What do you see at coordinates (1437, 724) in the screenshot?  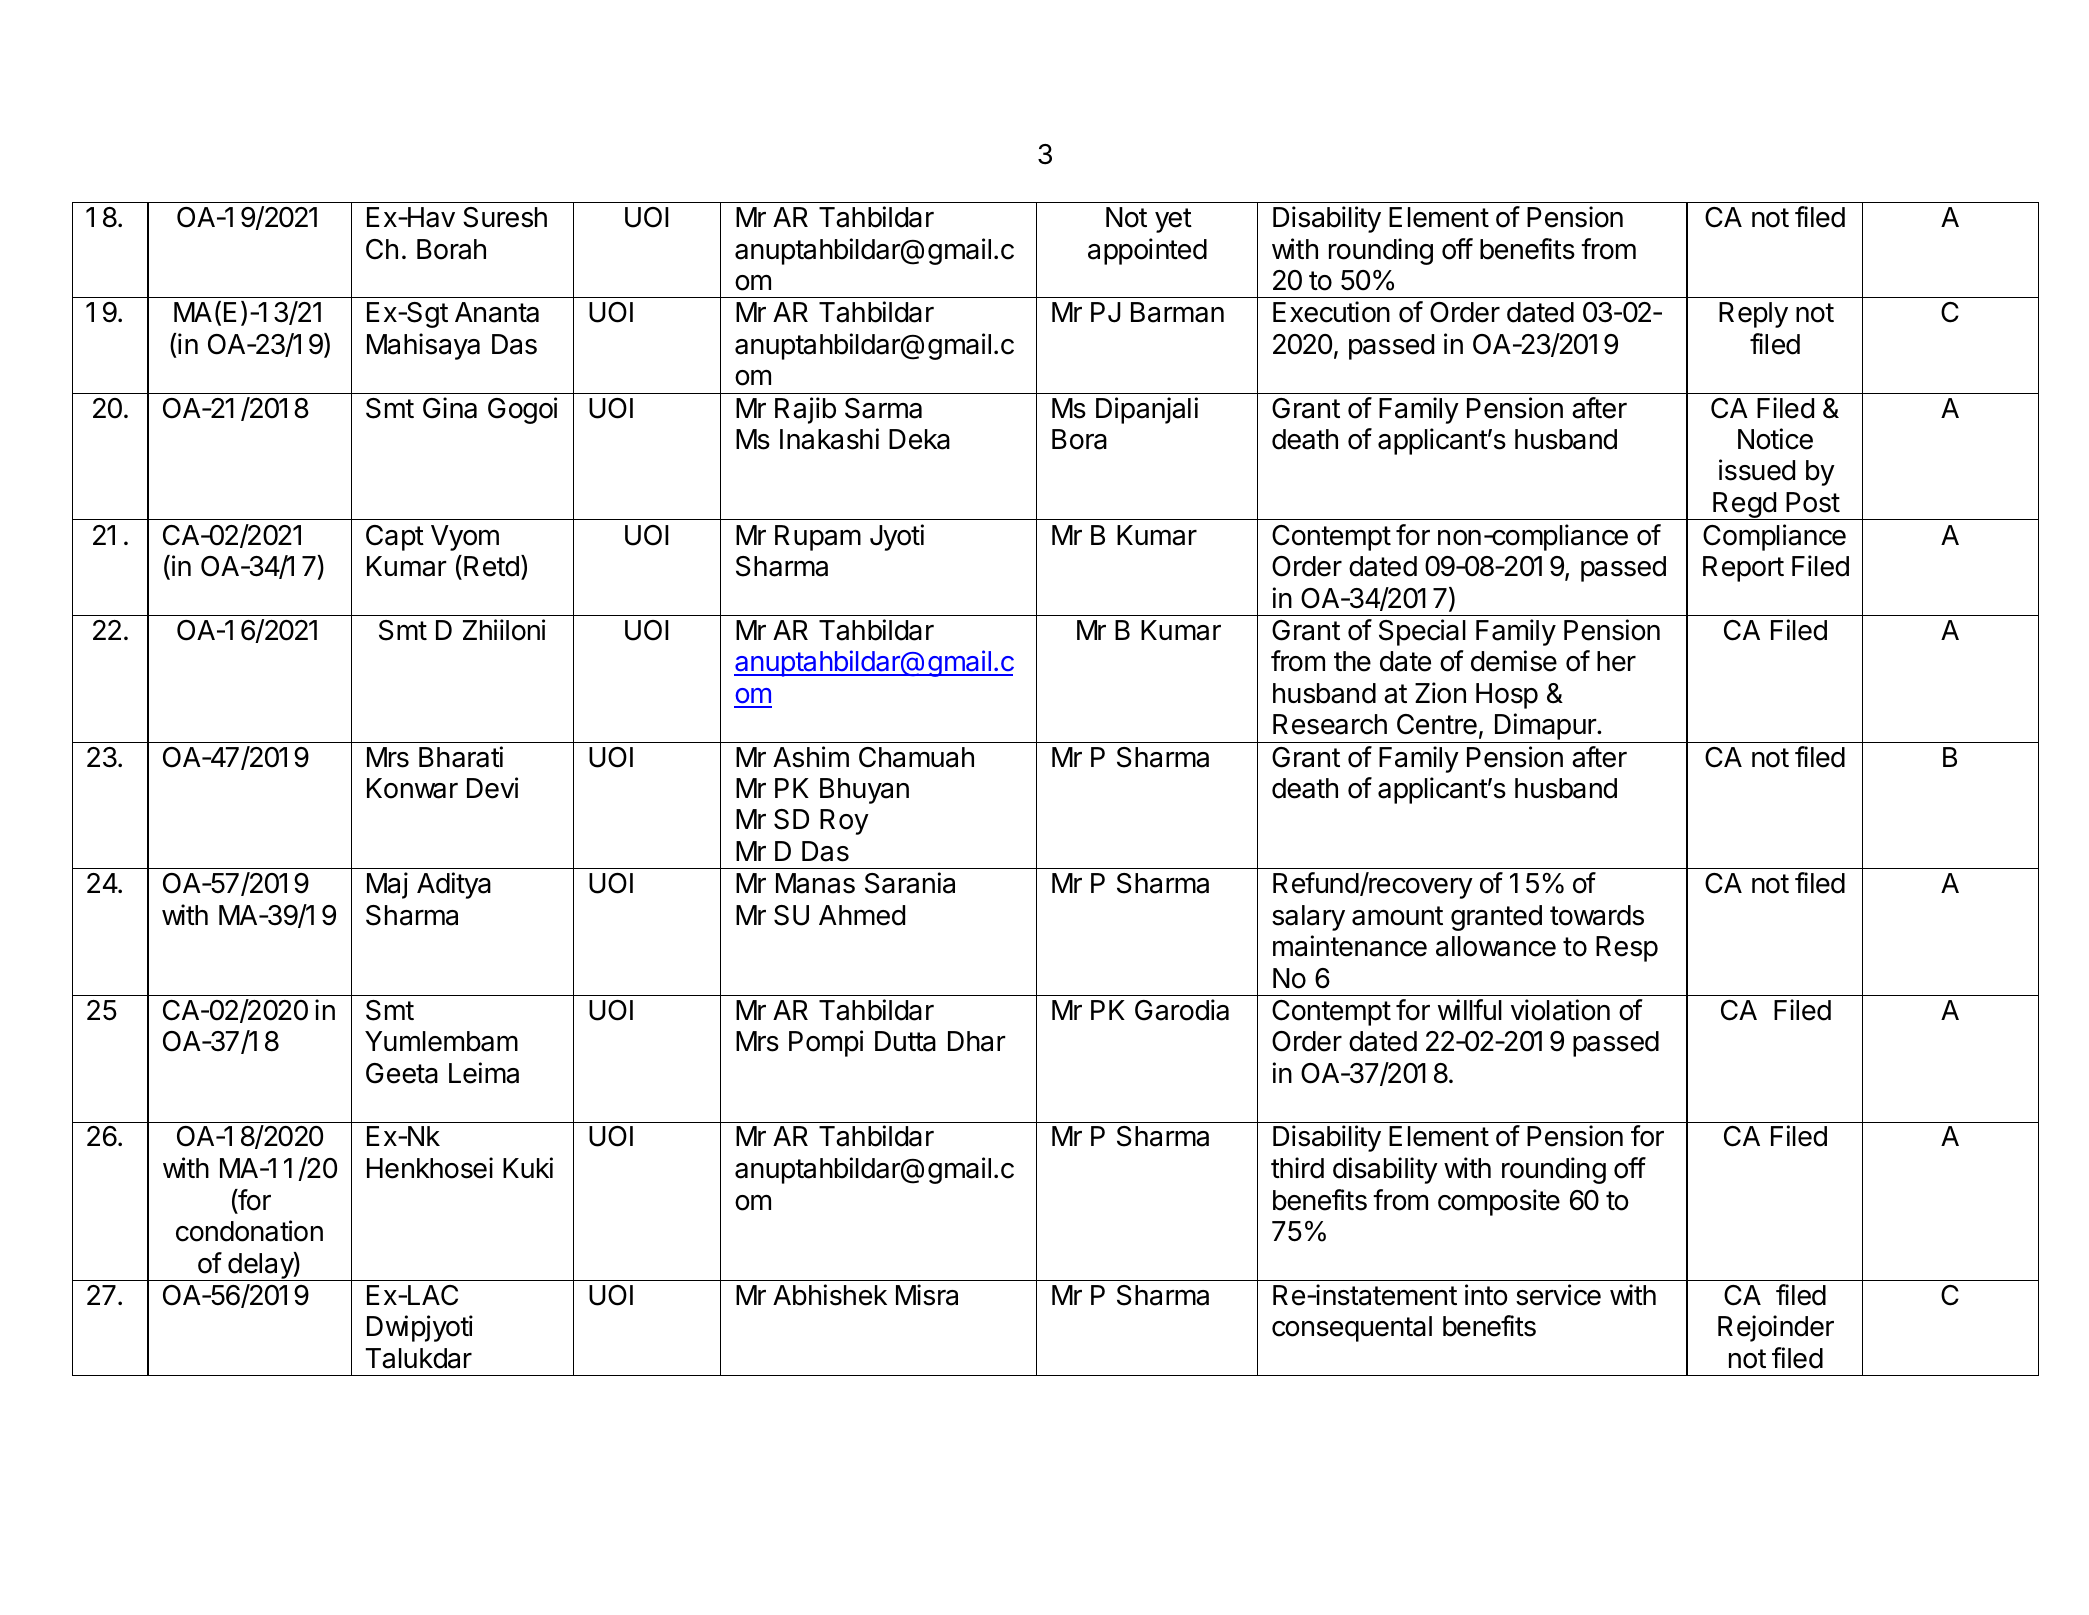 I see `Centre` at bounding box center [1437, 724].
